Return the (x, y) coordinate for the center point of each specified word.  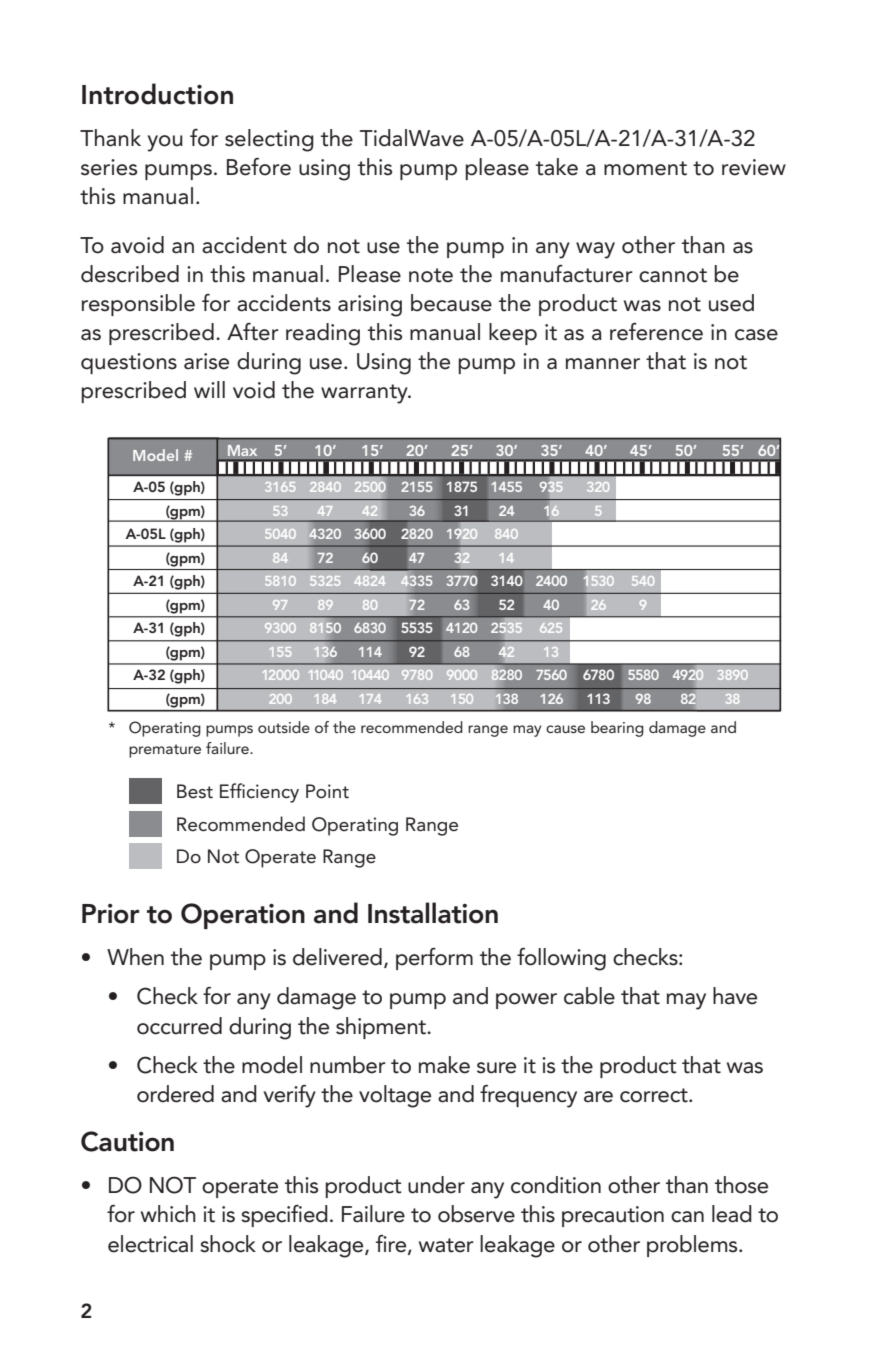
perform (434, 959)
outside (284, 727)
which (168, 1214)
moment (645, 168)
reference (656, 332)
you (165, 143)
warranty (365, 394)
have (735, 996)
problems (693, 1246)
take (557, 167)
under (436, 1185)
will (209, 389)
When (135, 957)
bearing (617, 729)
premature (165, 751)
